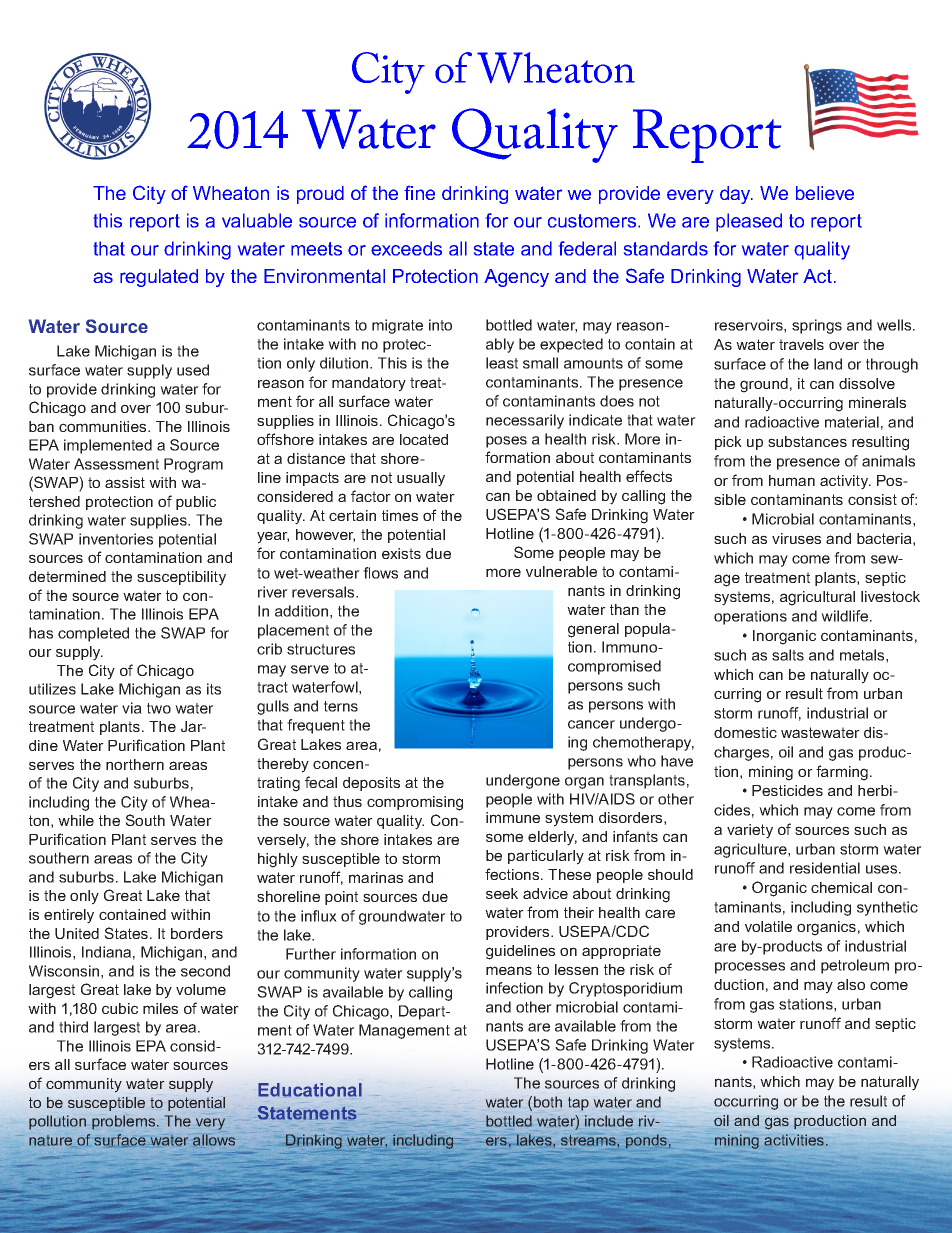 Image resolution: width=952 pixels, height=1233 pixels. I want to click on activities, so click(795, 1140).
